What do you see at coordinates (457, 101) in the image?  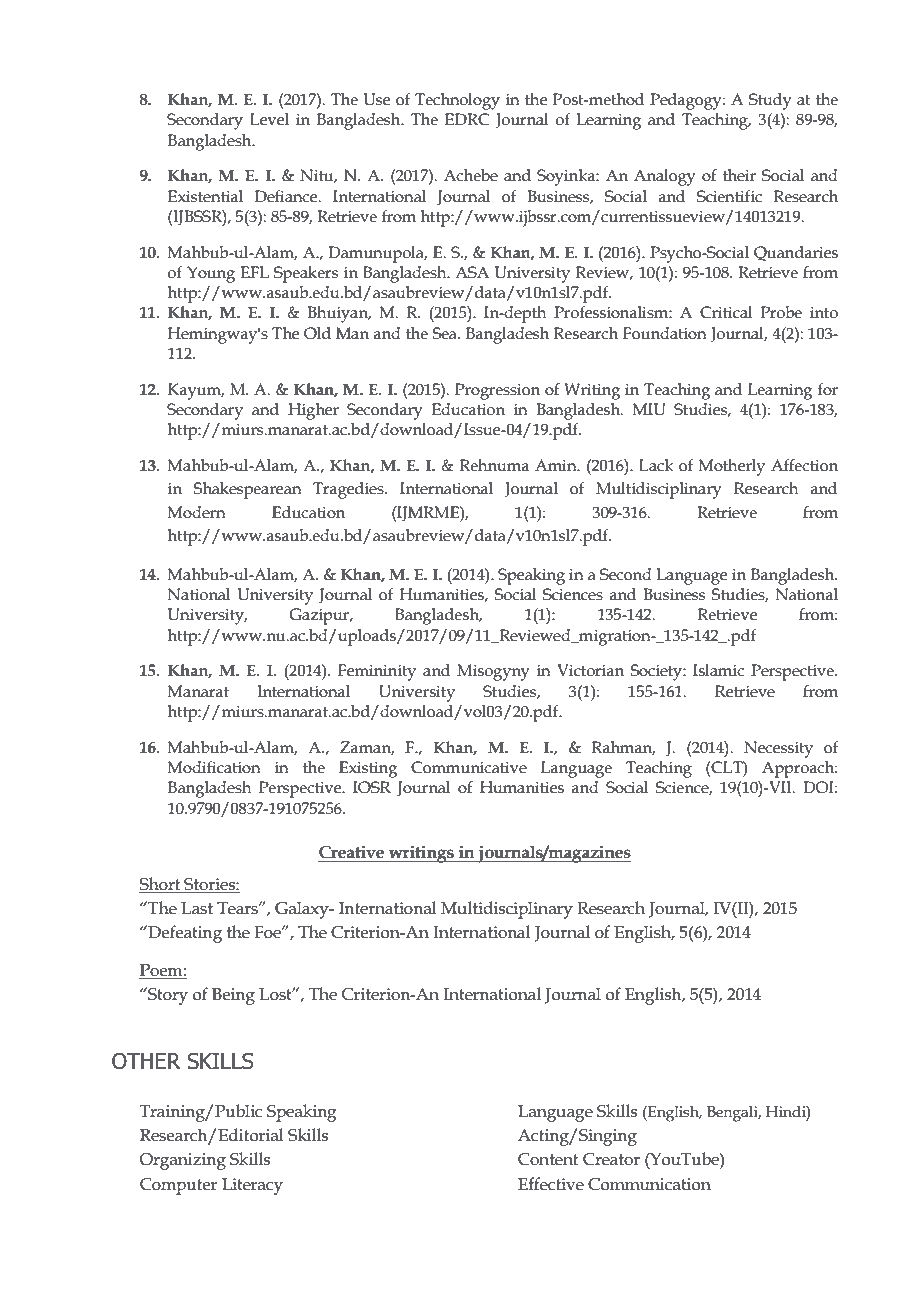 I see `Technology` at bounding box center [457, 101].
